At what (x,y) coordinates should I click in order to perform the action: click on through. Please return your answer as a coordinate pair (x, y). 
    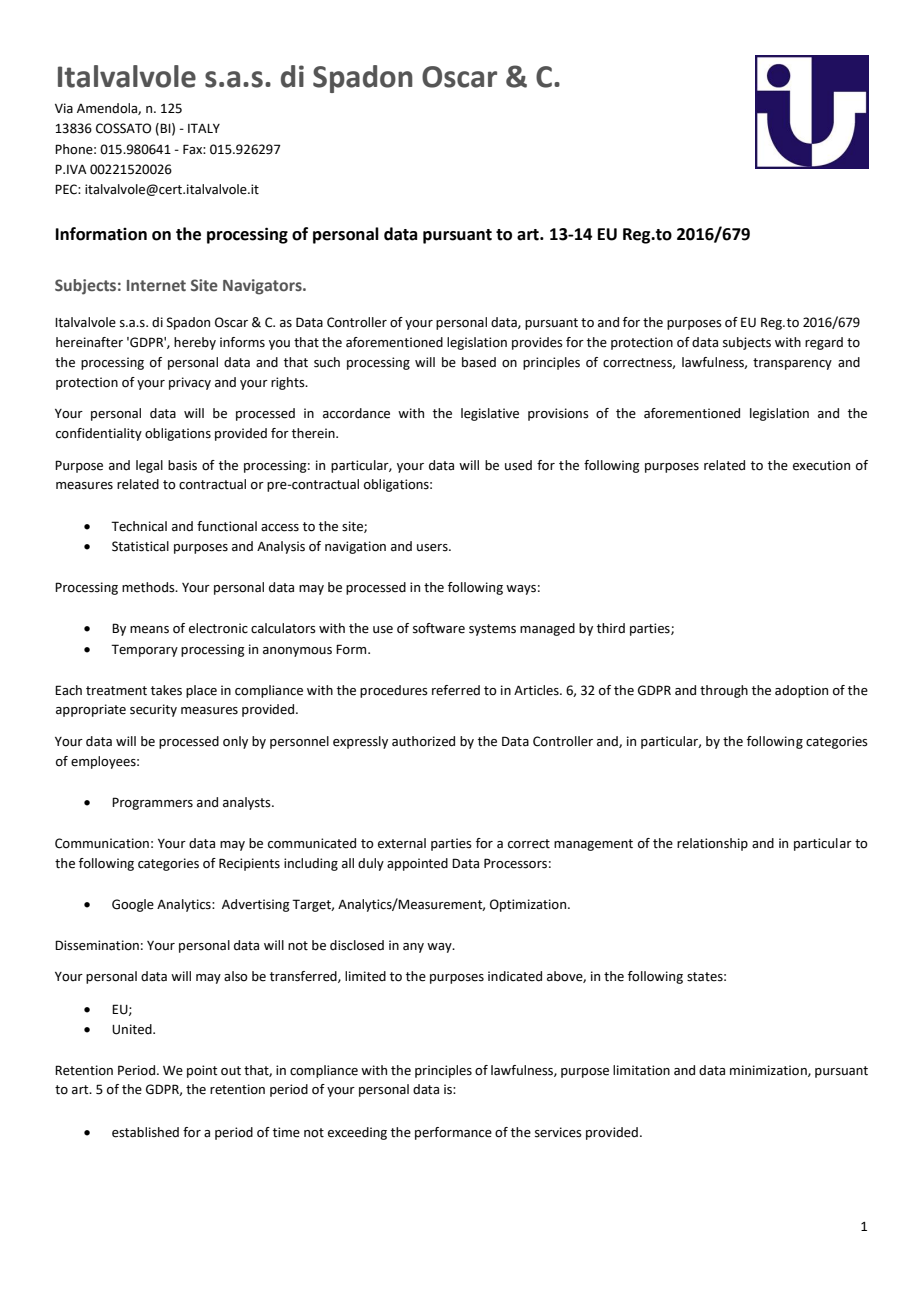
    Looking at the image, I should click on (724, 691).
